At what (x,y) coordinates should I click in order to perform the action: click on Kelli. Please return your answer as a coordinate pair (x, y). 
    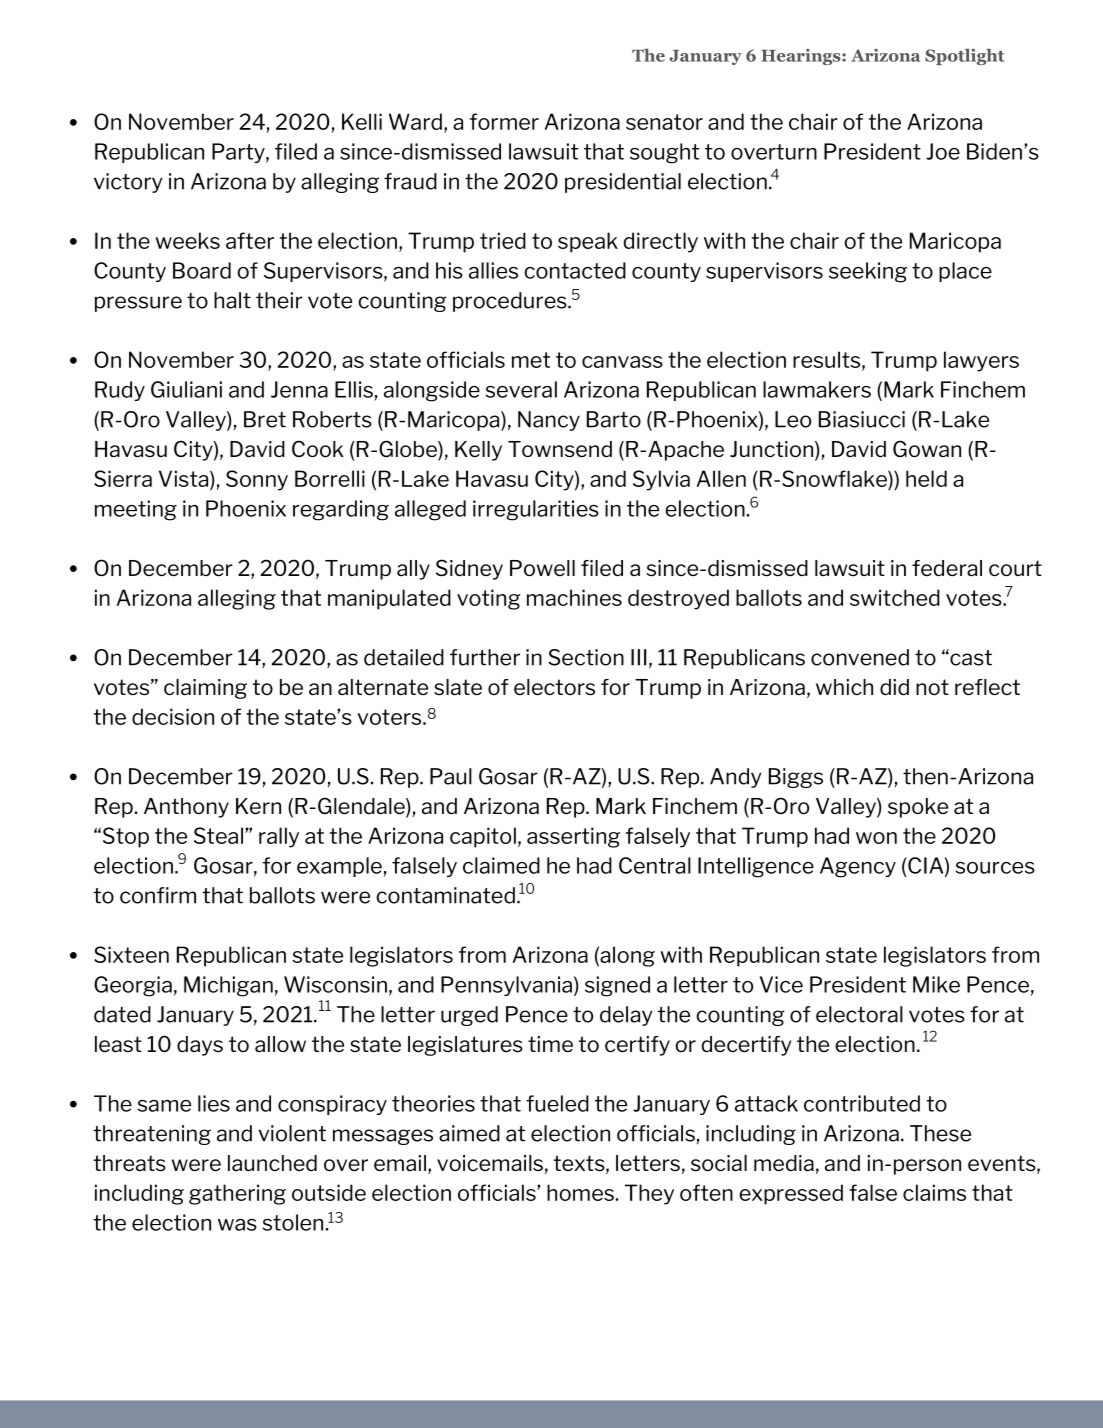
    Looking at the image, I should click on (362, 121).
